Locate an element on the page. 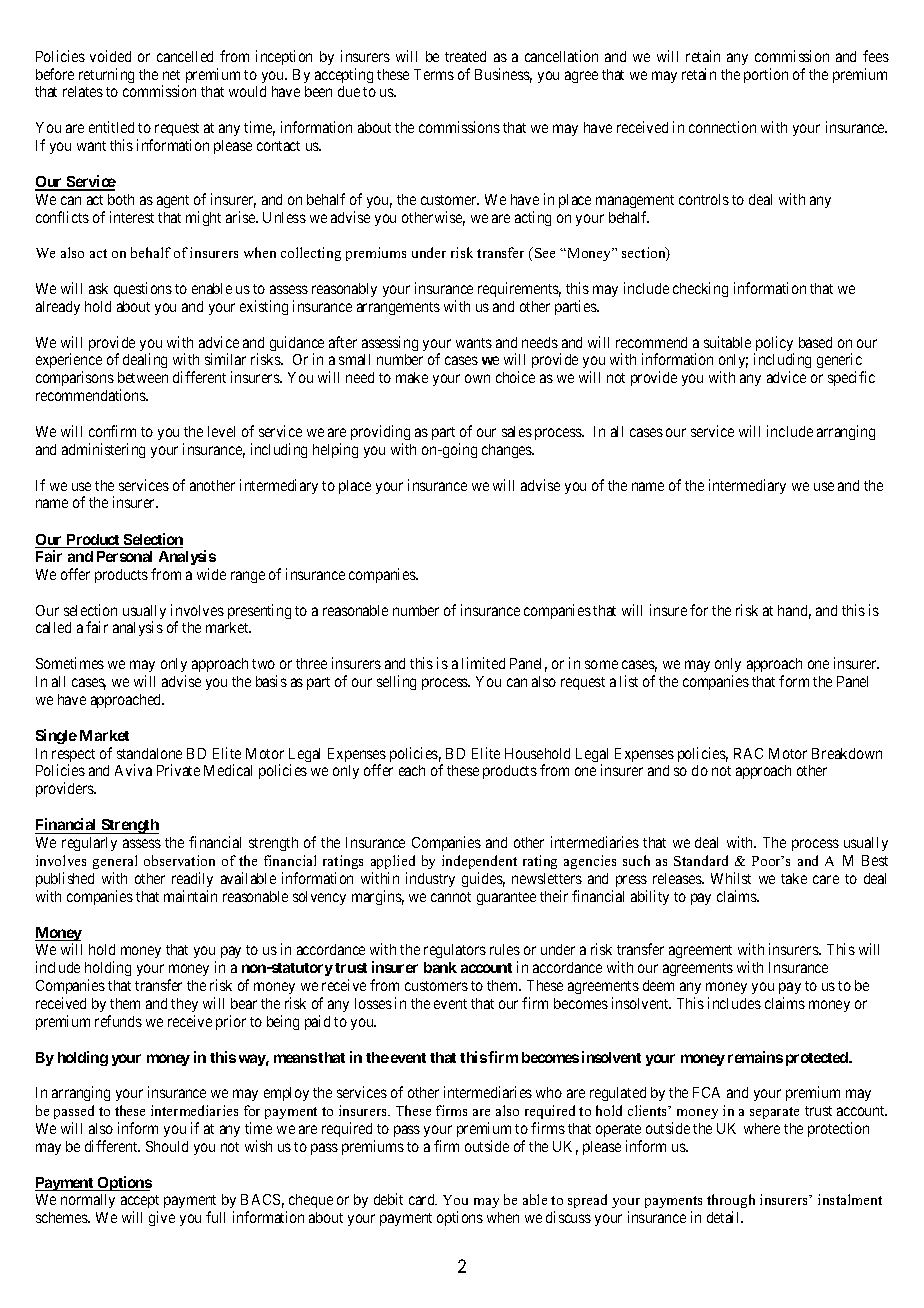 This image has height=1308, width=924. Terms is located at coordinates (434, 74).
